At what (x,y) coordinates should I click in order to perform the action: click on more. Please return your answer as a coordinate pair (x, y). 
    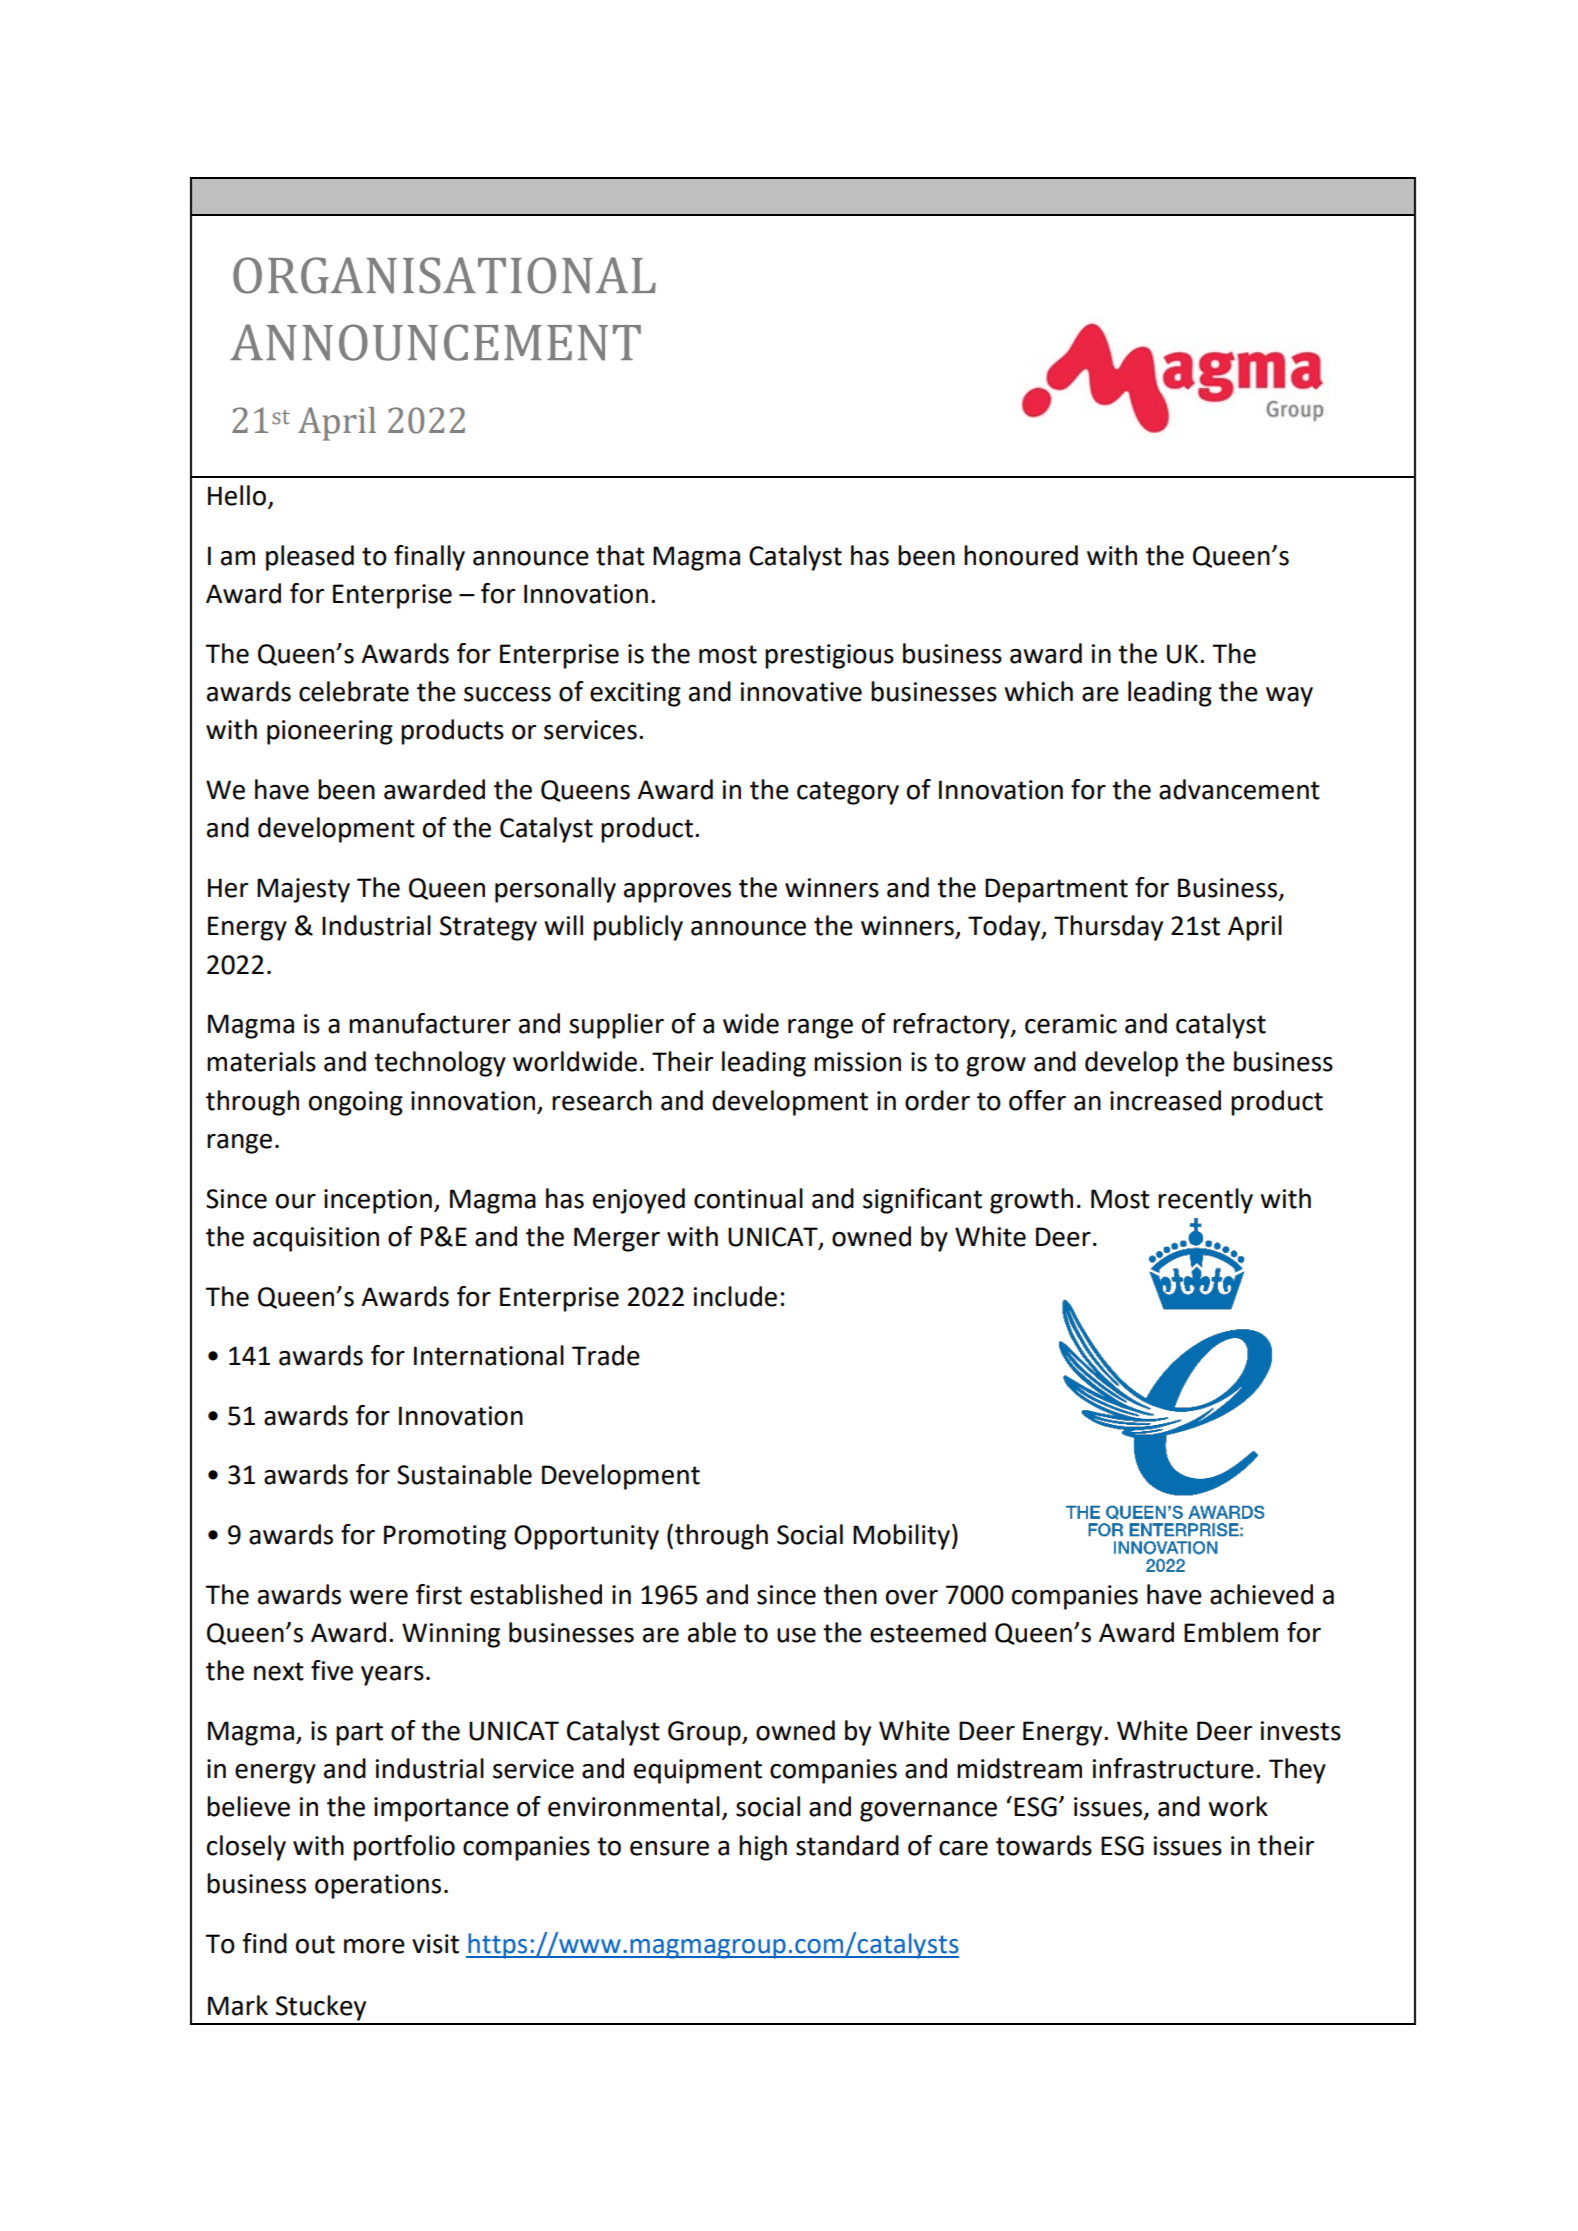
    Looking at the image, I should click on (374, 1946).
